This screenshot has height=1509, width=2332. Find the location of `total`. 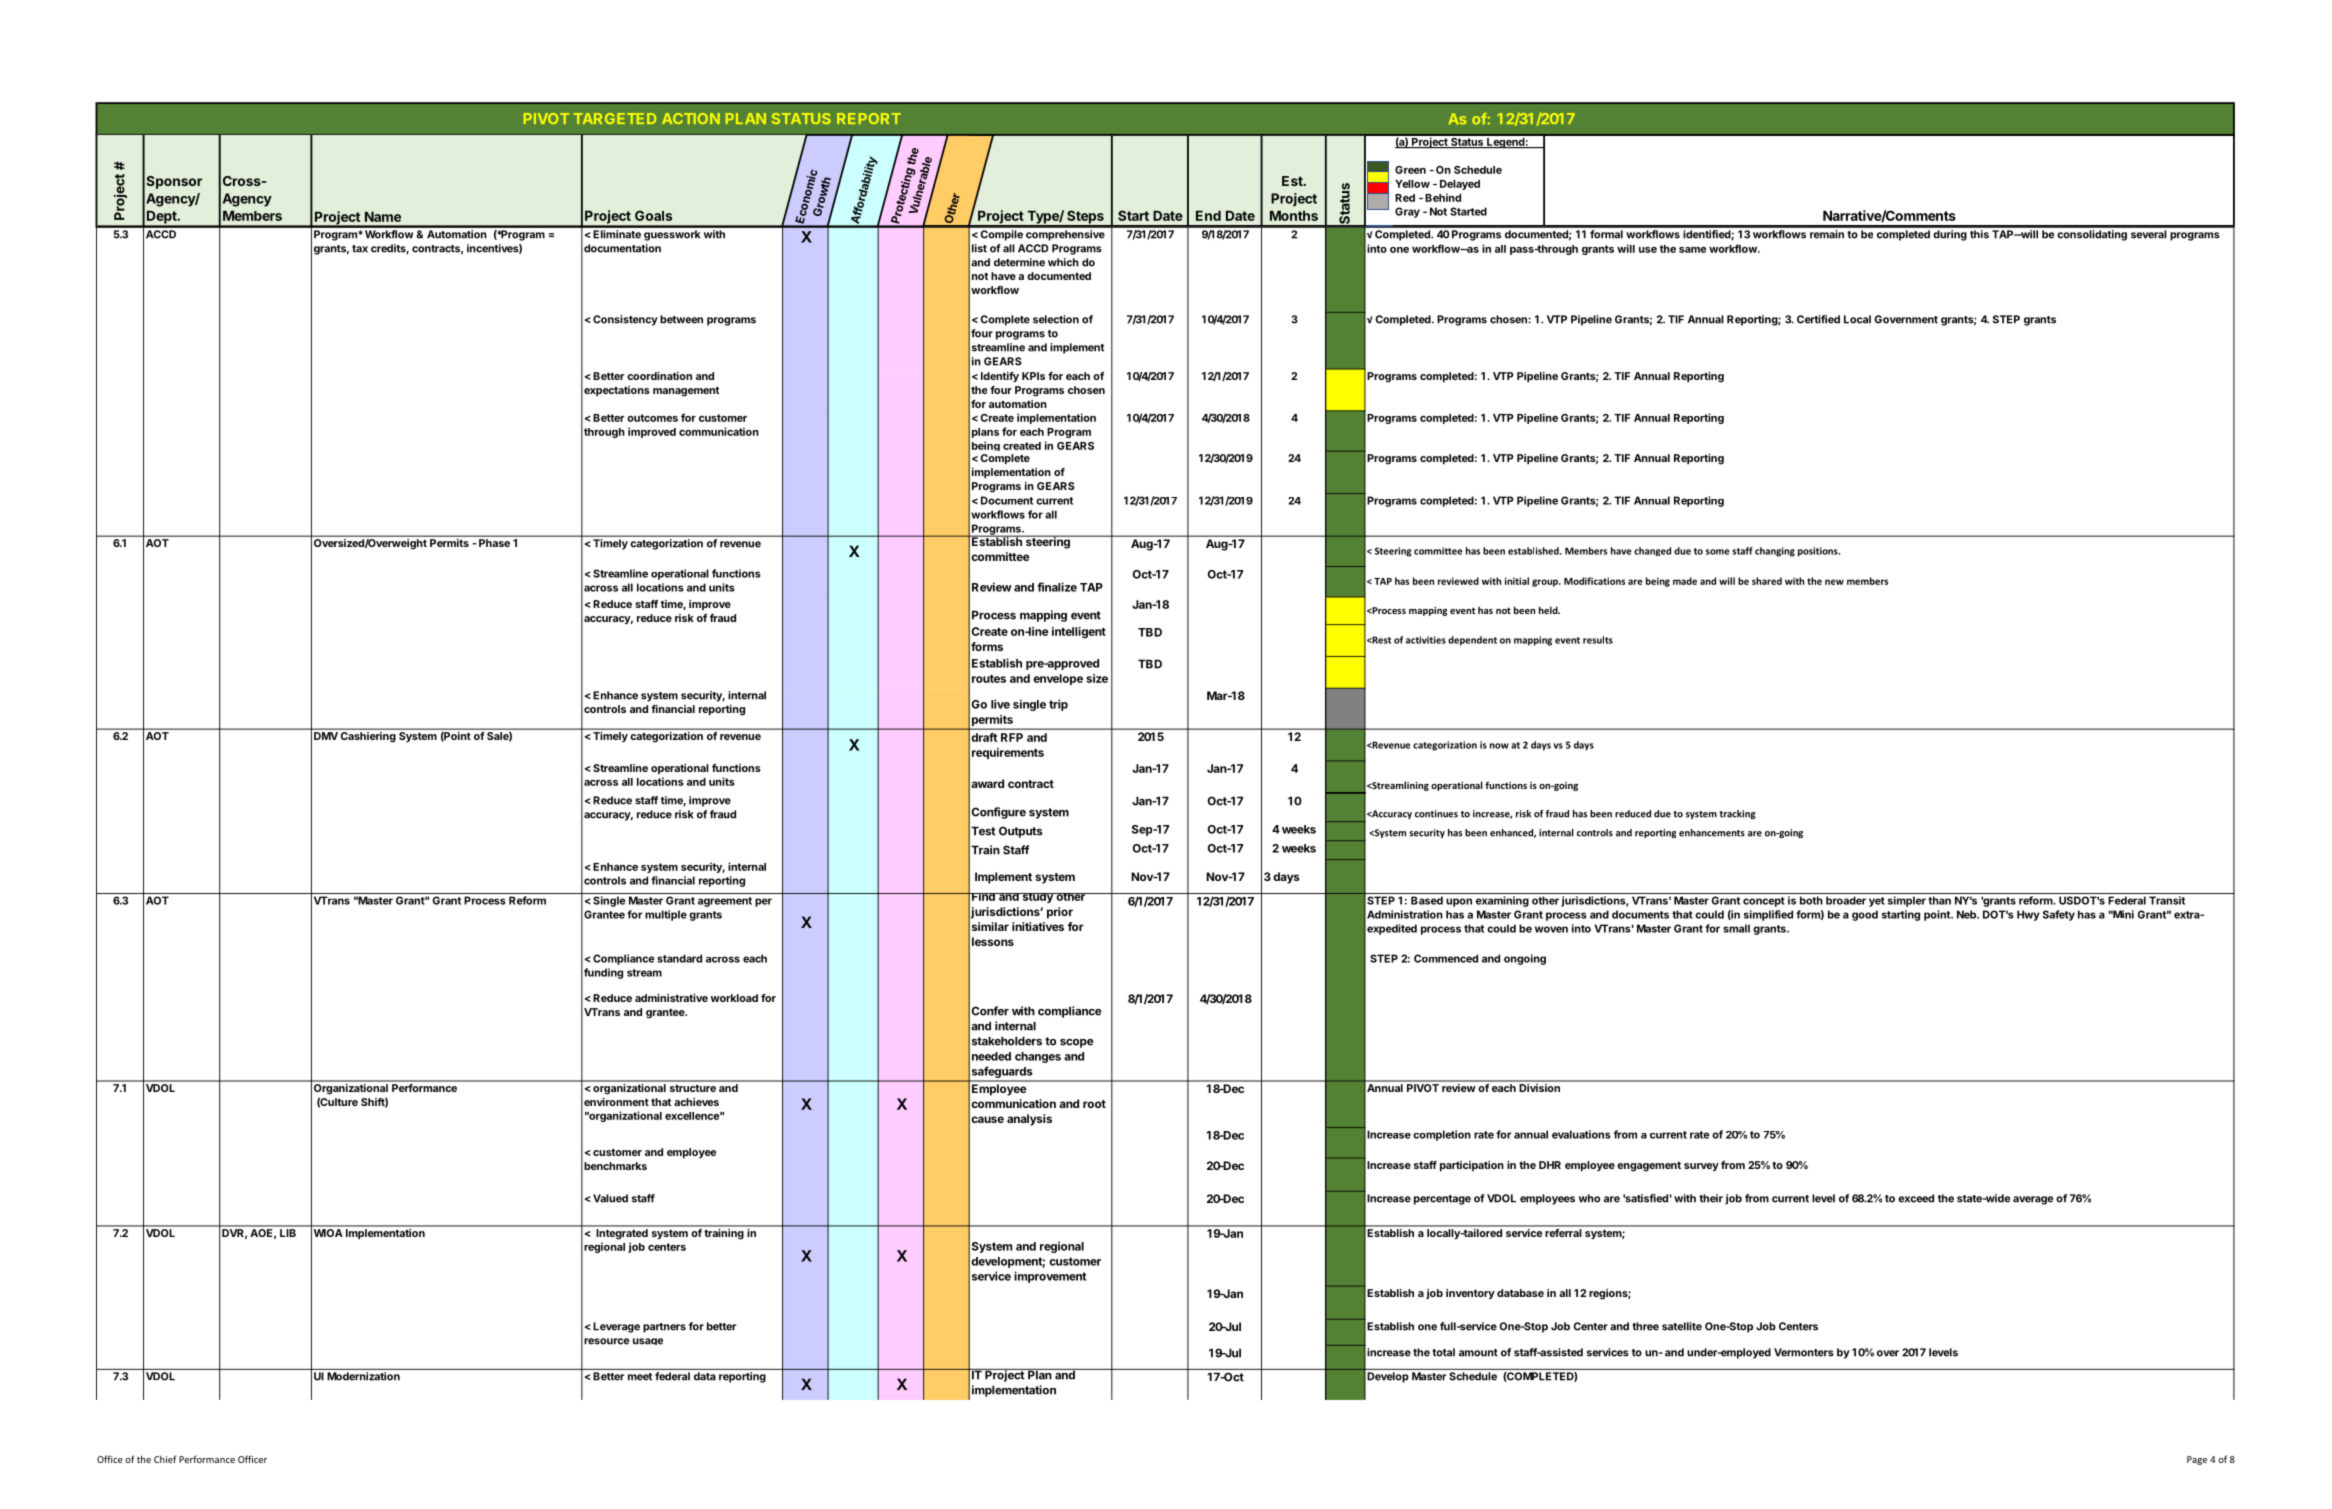

total is located at coordinates (1443, 1352).
